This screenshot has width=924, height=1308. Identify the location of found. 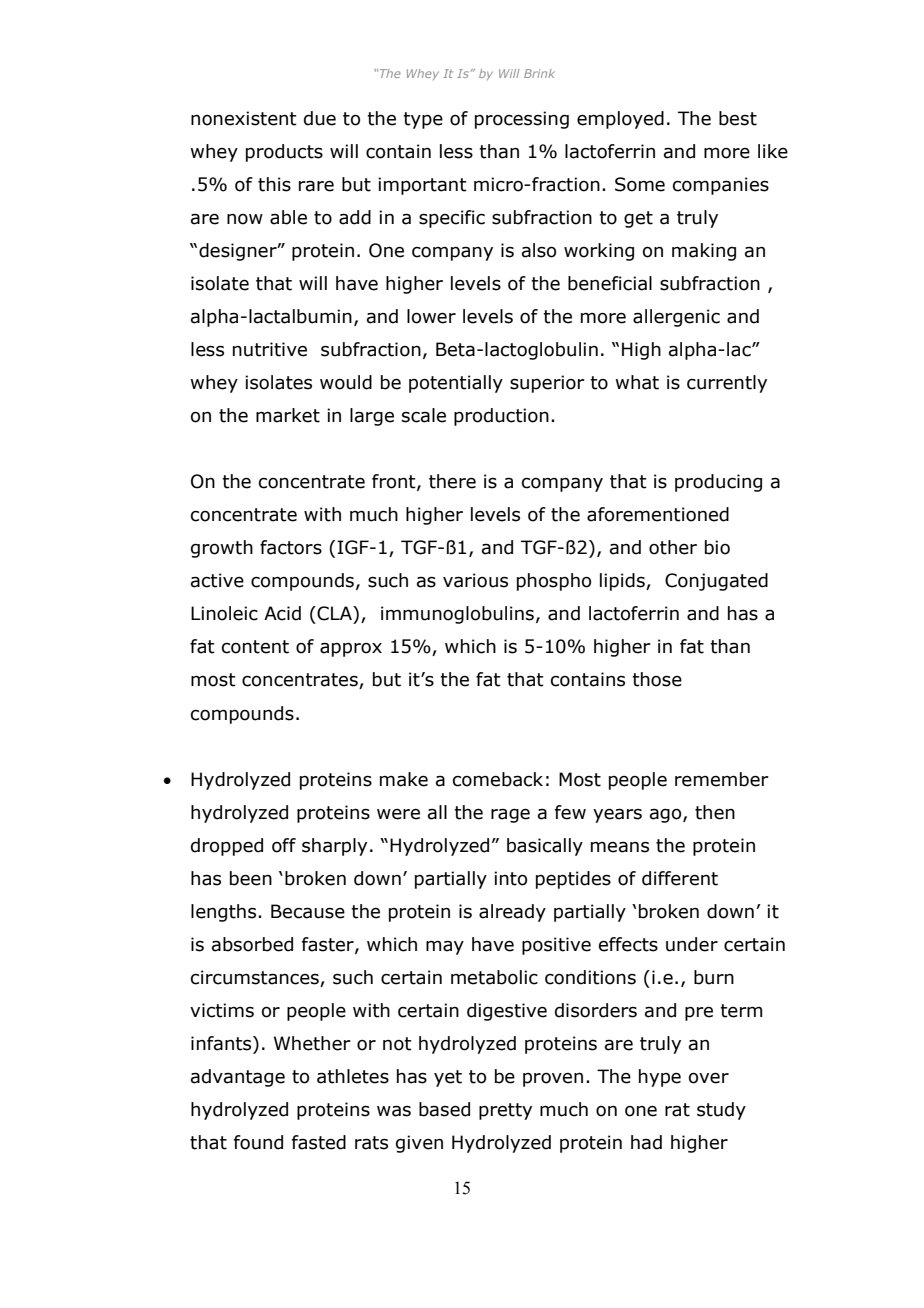
(258, 1142).
